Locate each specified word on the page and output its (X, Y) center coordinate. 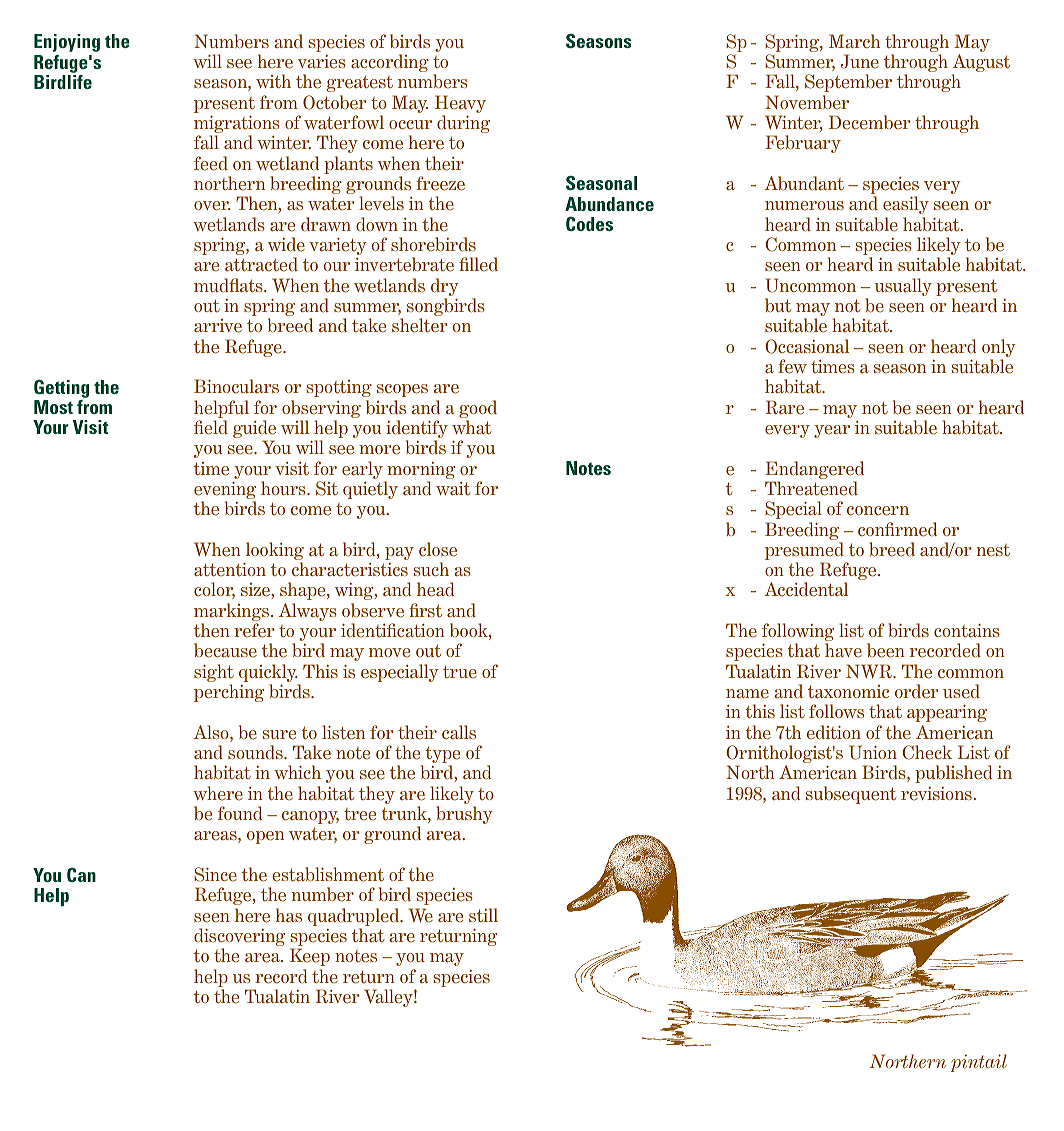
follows (836, 711)
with (273, 81)
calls (459, 732)
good (478, 409)
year (832, 431)
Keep (310, 957)
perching (229, 693)
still (483, 915)
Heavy (460, 105)
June (859, 61)
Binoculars (236, 386)
